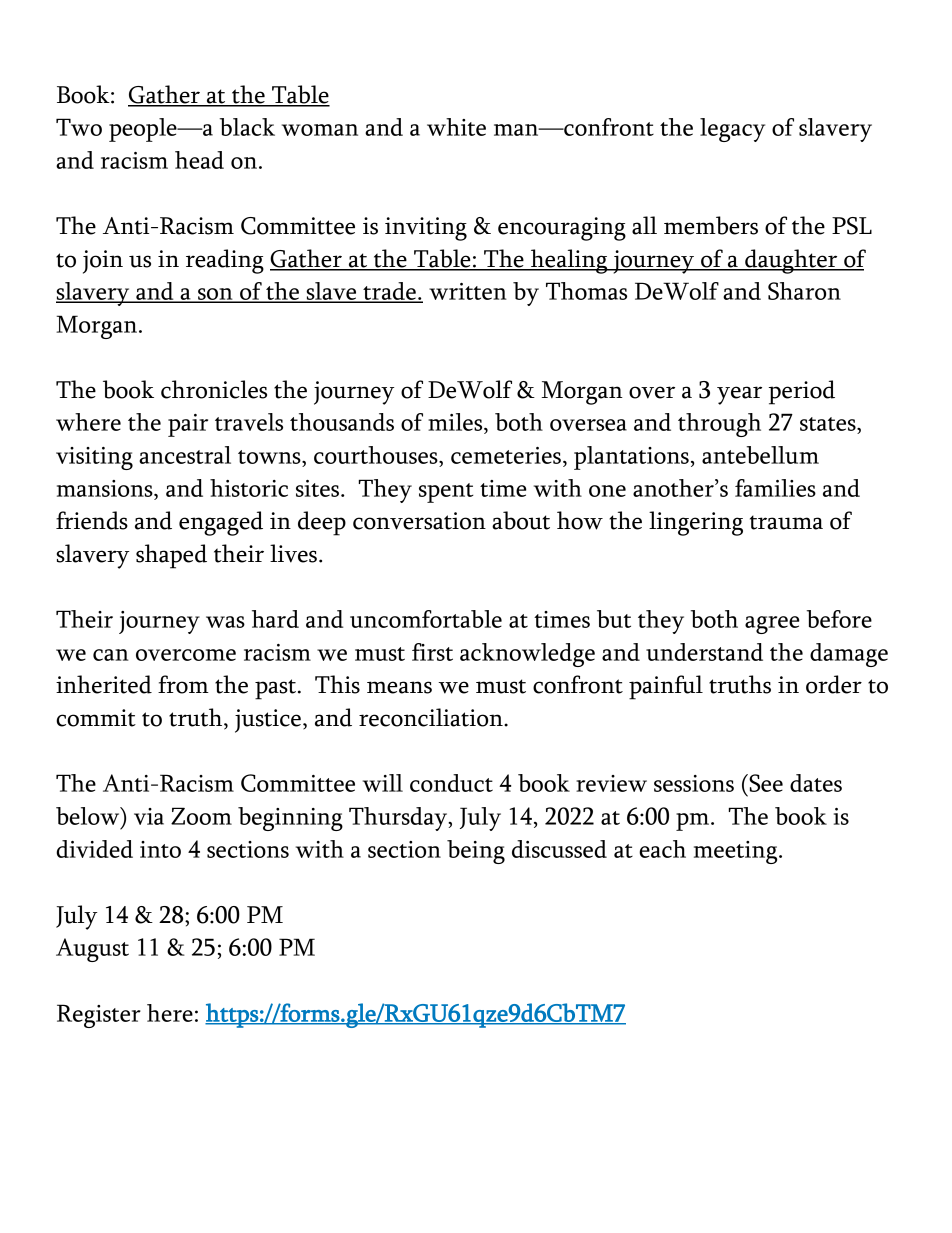 Image resolution: width=952 pixels, height=1233 pixels. I want to click on Register, so click(99, 1016).
